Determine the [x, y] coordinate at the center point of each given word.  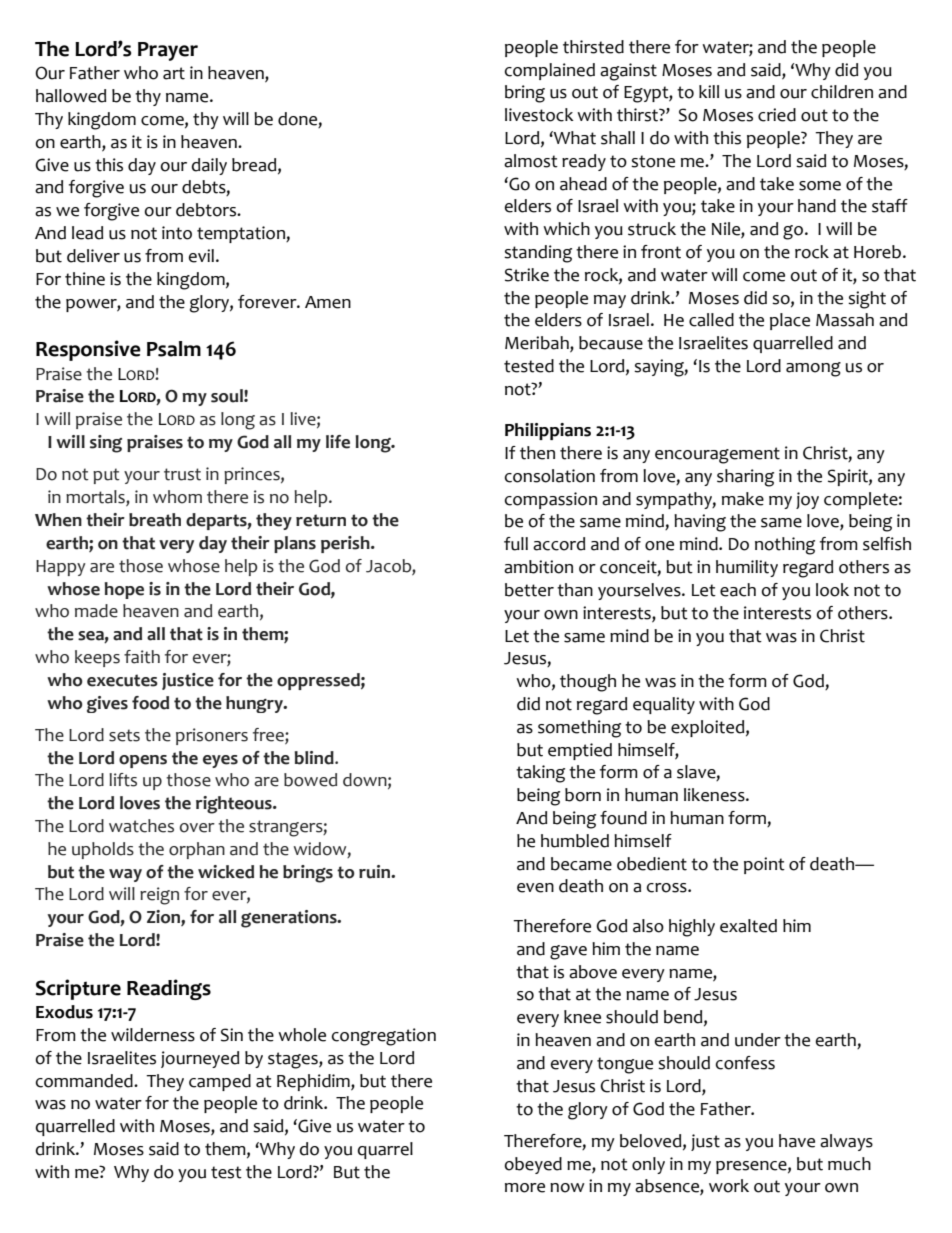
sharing [745, 478]
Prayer [168, 51]
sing [106, 444]
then [537, 453]
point [764, 865]
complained [550, 71]
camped [220, 1082]
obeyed [533, 1165]
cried [777, 115]
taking [540, 774]
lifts [123, 780]
